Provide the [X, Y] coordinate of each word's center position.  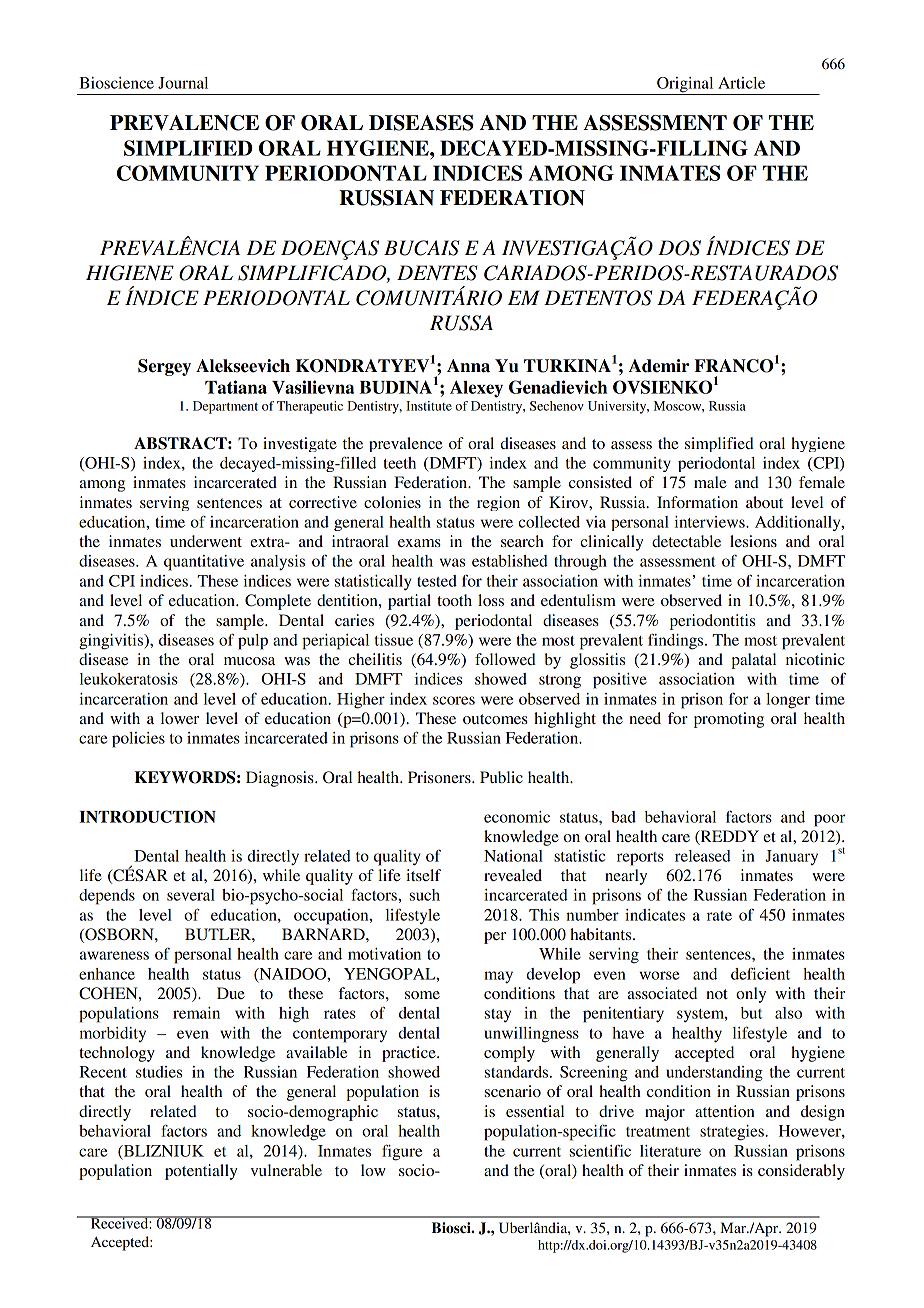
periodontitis [712, 622]
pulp [253, 642]
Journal [183, 83]
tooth [454, 600]
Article [741, 83]
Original [685, 86]
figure [402, 1152]
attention [725, 1111]
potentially [201, 1172]
